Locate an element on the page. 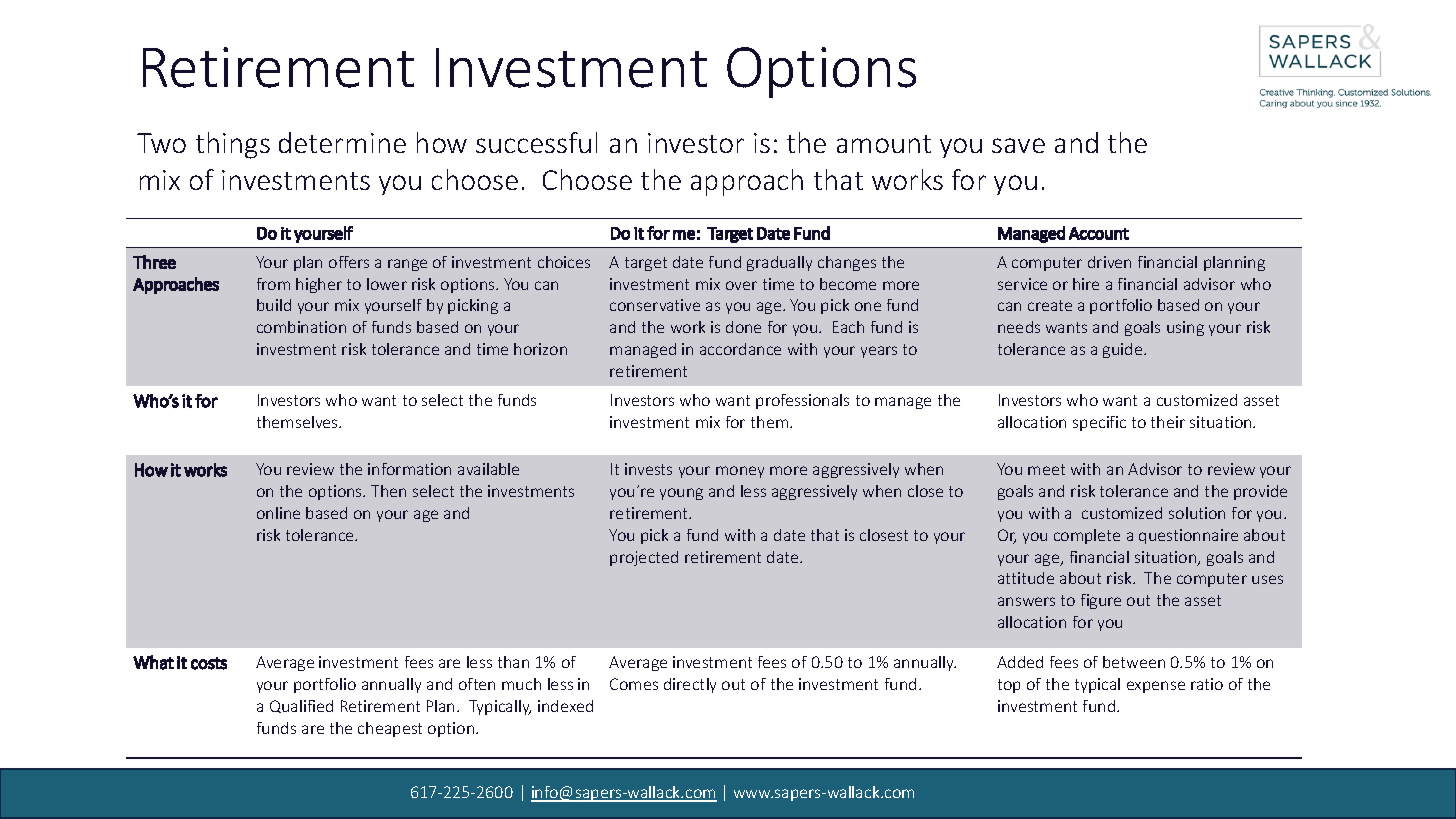 This document has width=1456, height=819. things is located at coordinates (233, 145).
